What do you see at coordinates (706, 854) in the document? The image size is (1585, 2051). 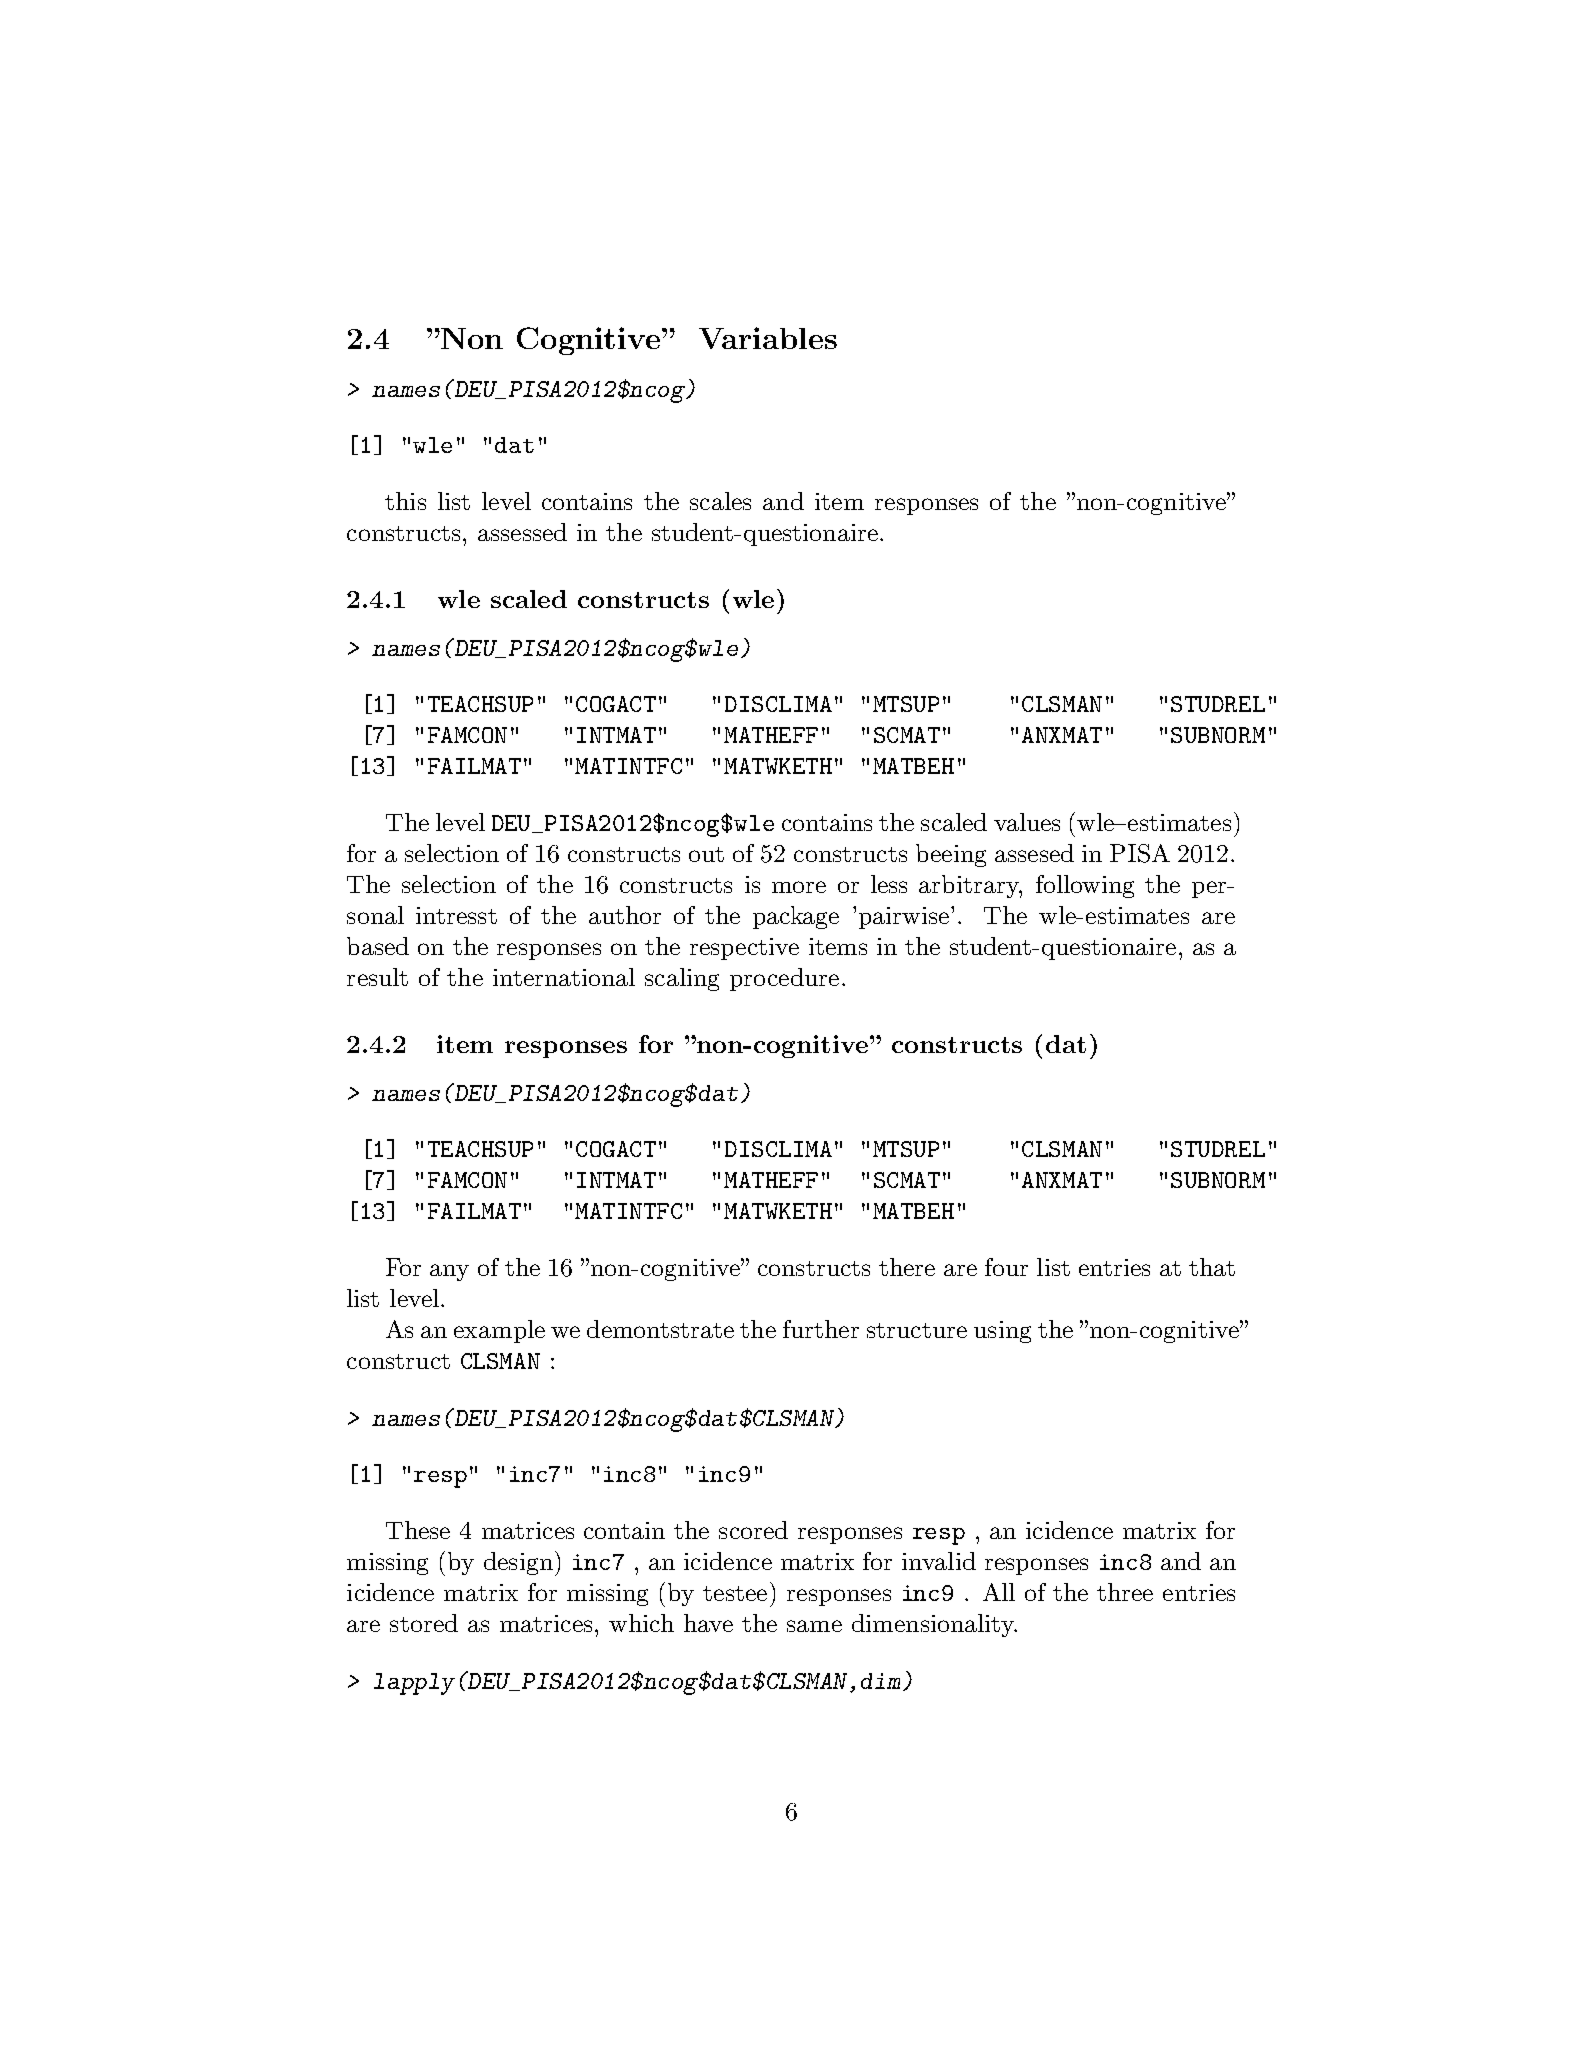 I see `out` at bounding box center [706, 854].
